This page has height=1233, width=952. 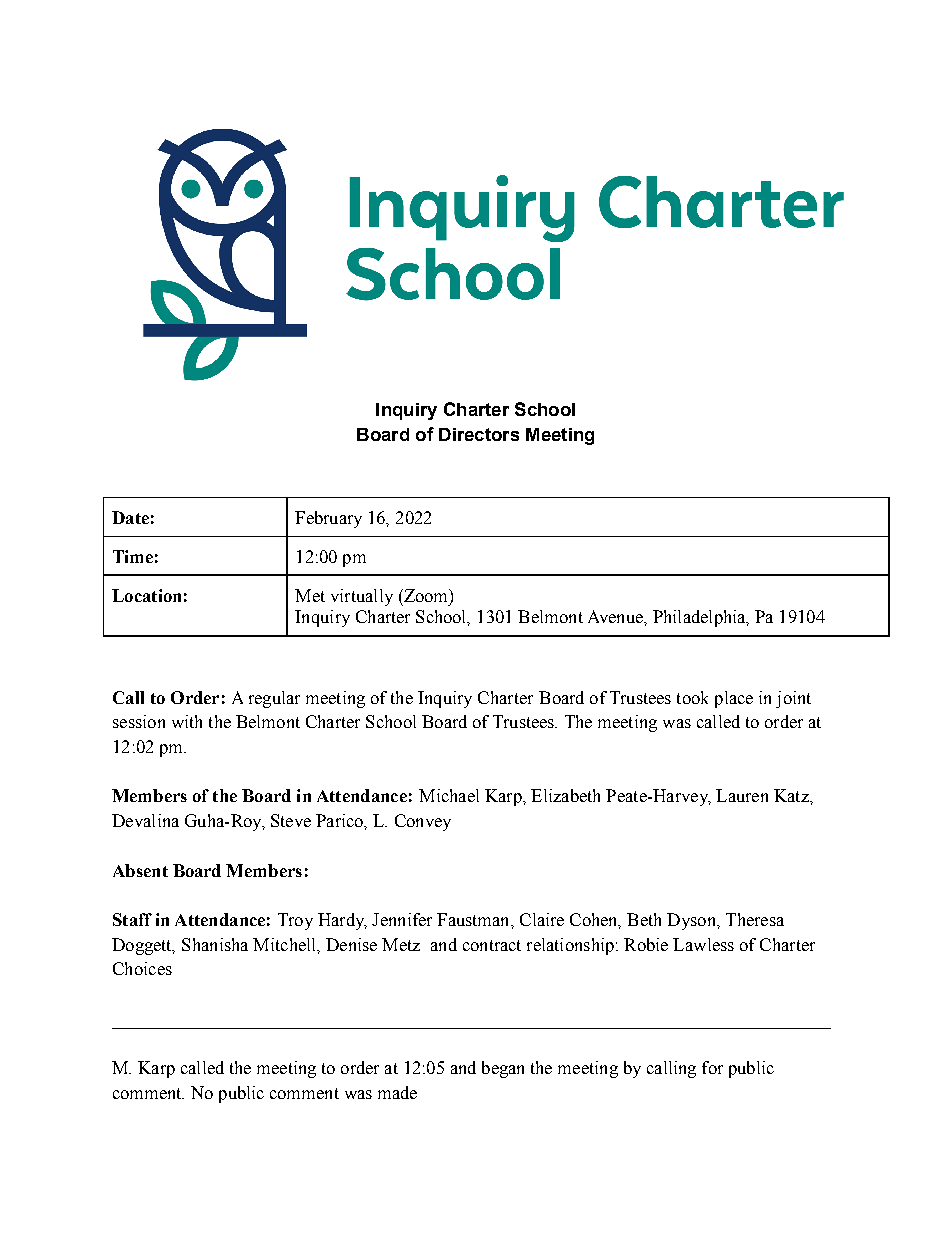 I want to click on regular, so click(x=274, y=699).
